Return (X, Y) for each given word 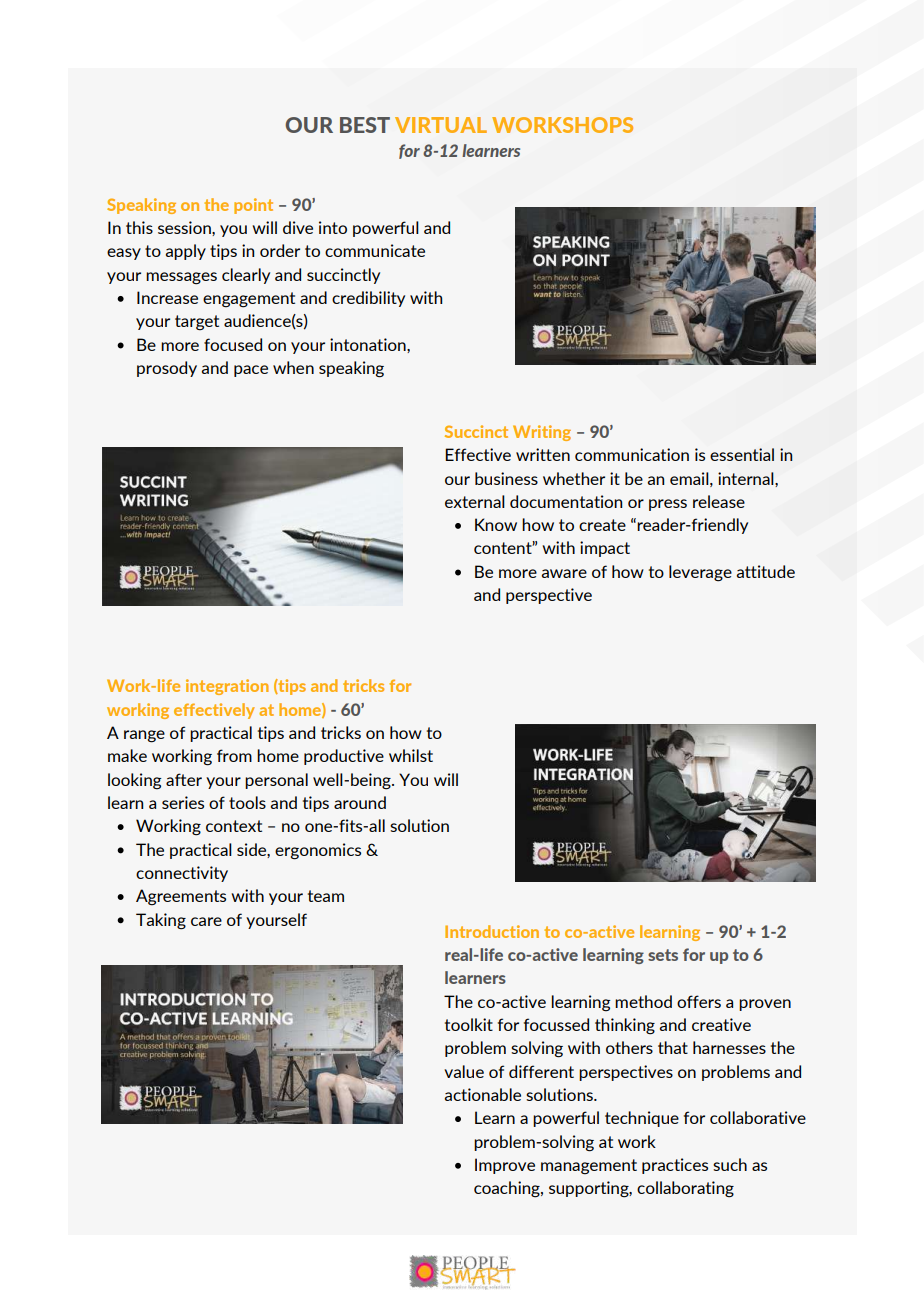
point (253, 206)
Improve (505, 1166)
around (360, 802)
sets (663, 955)
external (475, 501)
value (464, 1071)
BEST (365, 125)
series (183, 802)
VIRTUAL (441, 125)
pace (251, 371)
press (668, 505)
